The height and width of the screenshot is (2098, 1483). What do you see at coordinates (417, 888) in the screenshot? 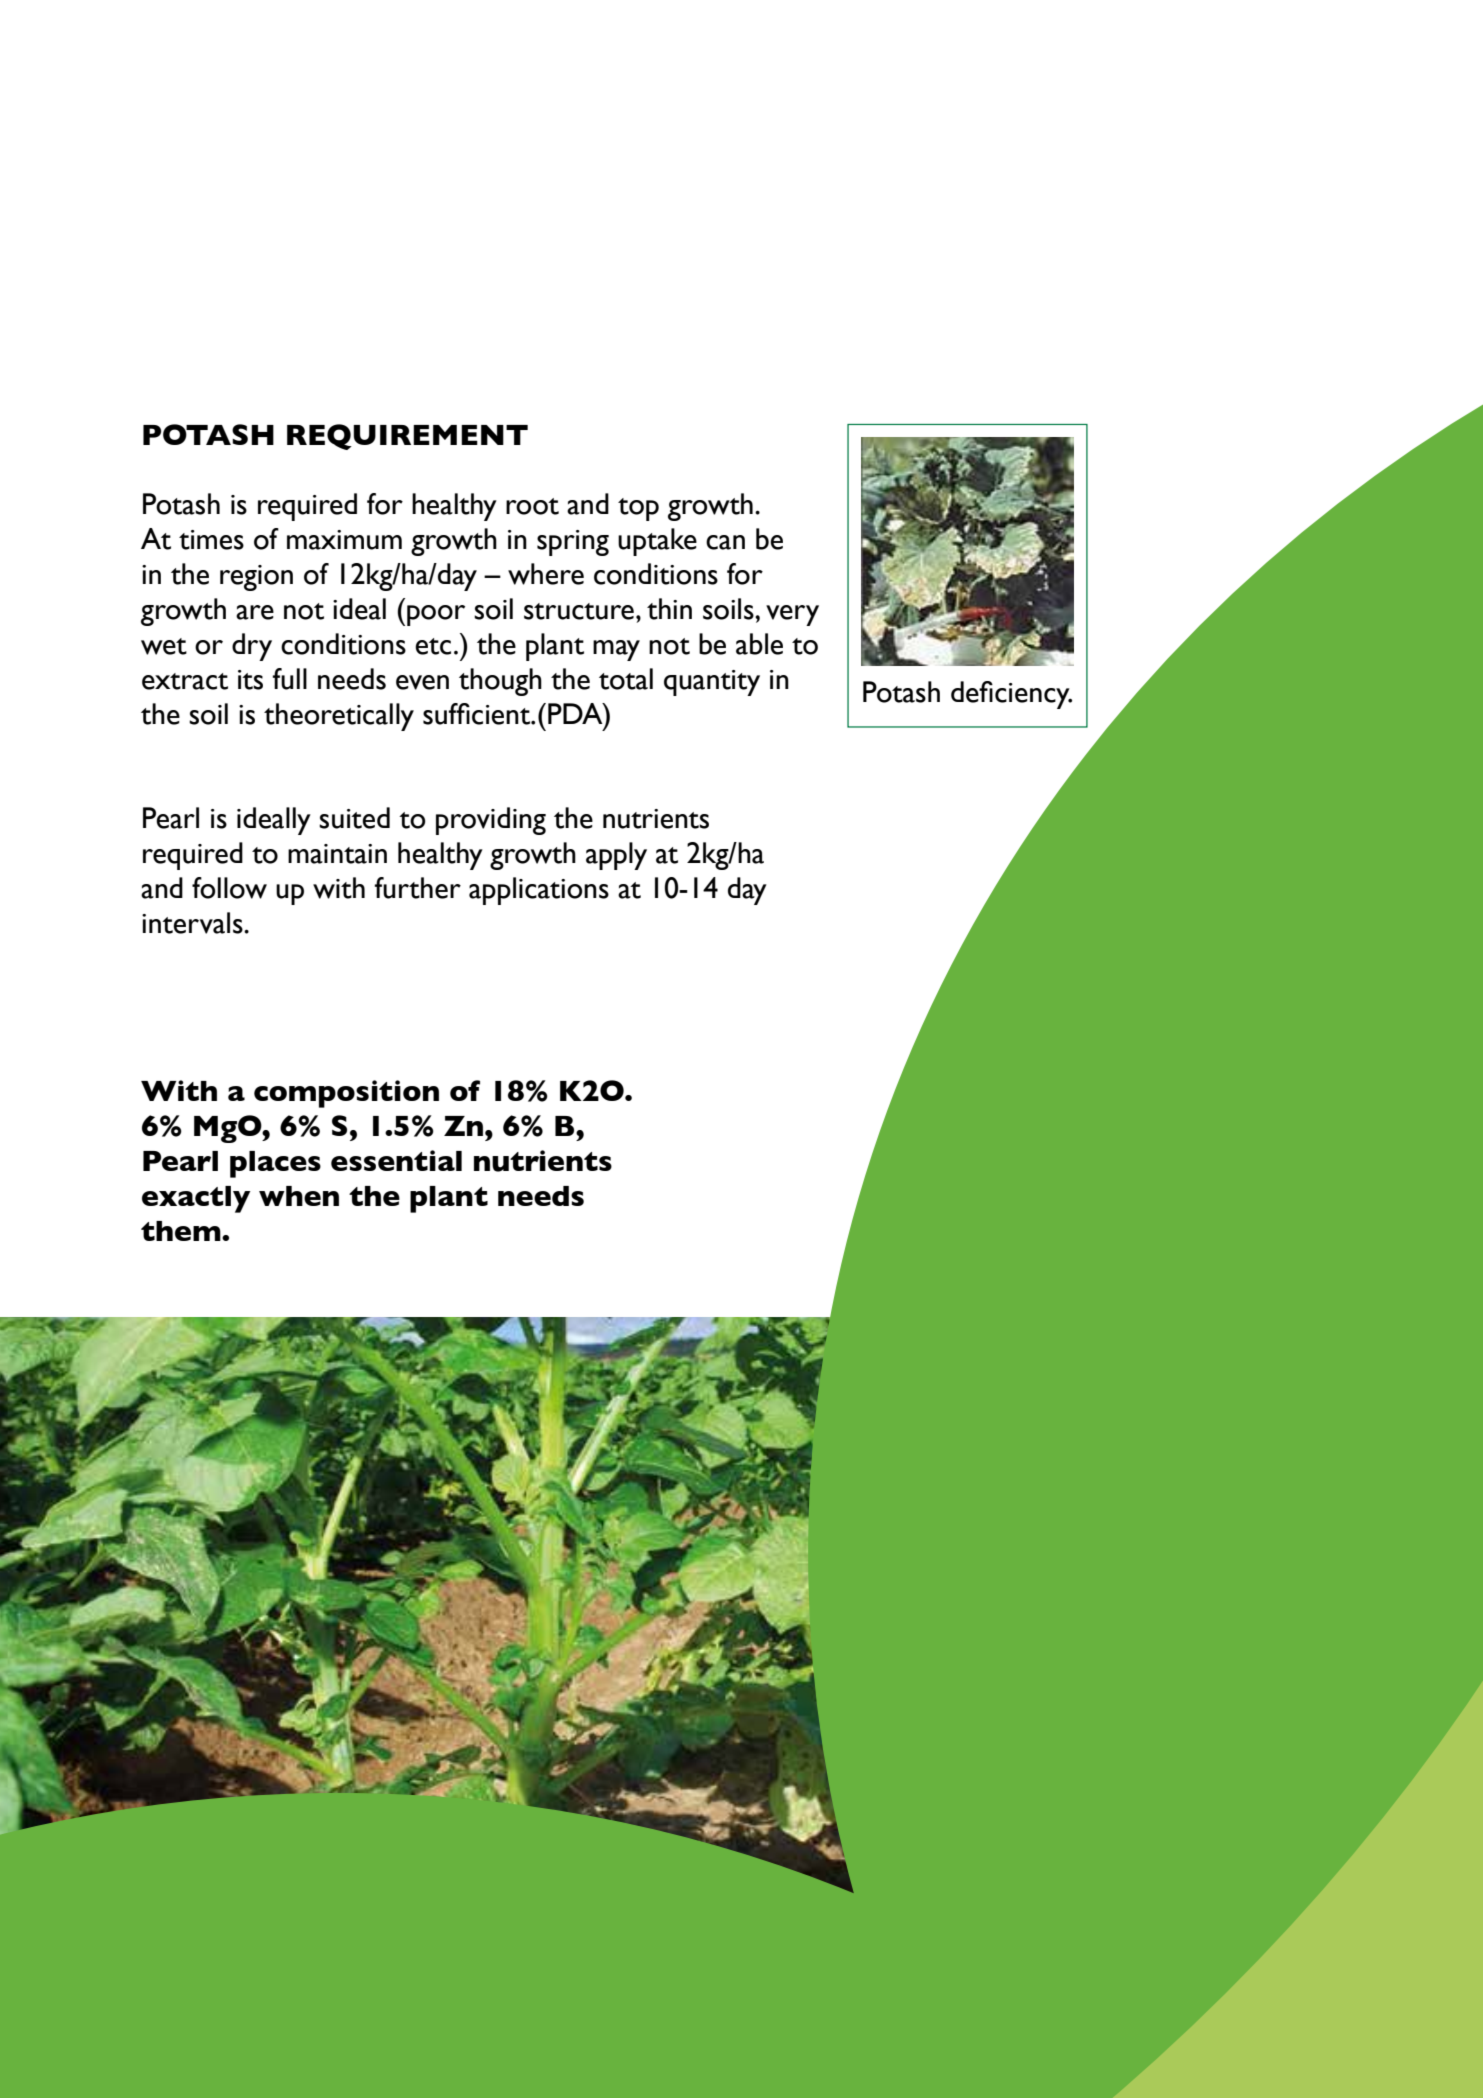
I see `further` at bounding box center [417, 888].
